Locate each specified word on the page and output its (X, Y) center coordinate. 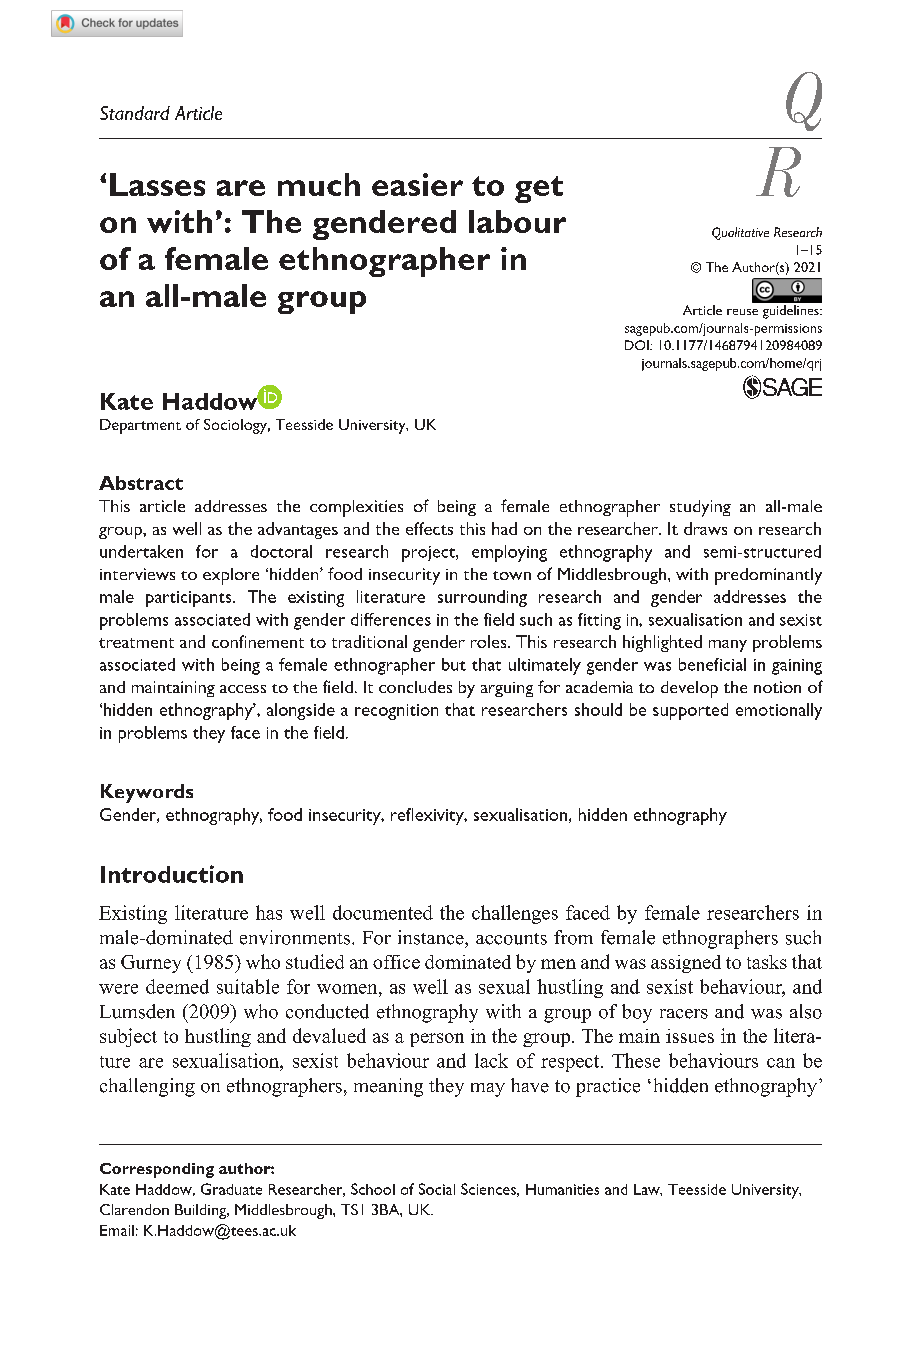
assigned (686, 964)
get (539, 189)
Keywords (147, 793)
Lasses (157, 184)
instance (432, 937)
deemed (177, 986)
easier (417, 184)
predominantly (768, 576)
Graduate (231, 1189)
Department (140, 426)
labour (517, 221)
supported (690, 711)
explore (231, 576)
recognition (396, 712)
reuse (742, 312)
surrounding (482, 598)
